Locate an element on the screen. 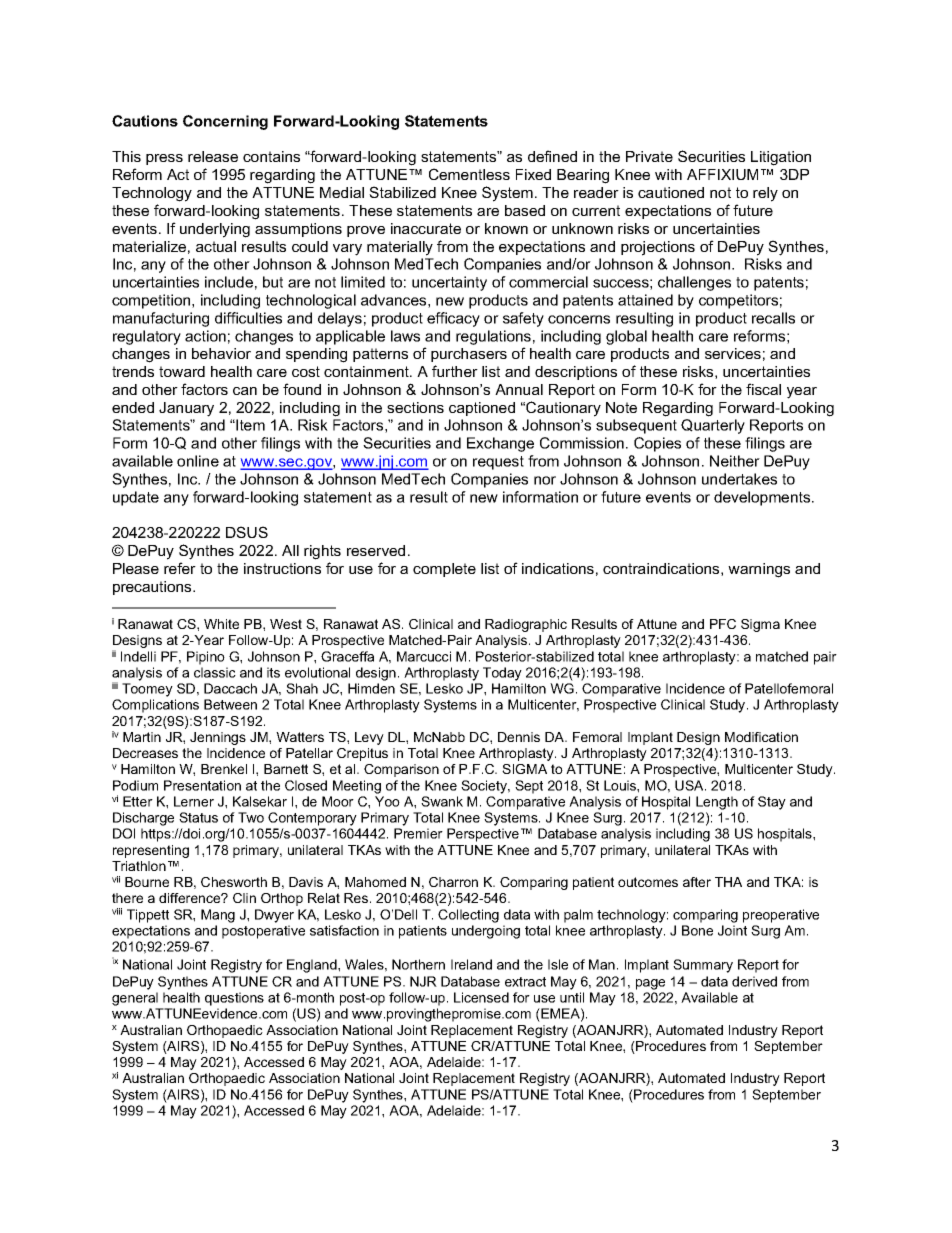  Fixed is located at coordinates (533, 174).
